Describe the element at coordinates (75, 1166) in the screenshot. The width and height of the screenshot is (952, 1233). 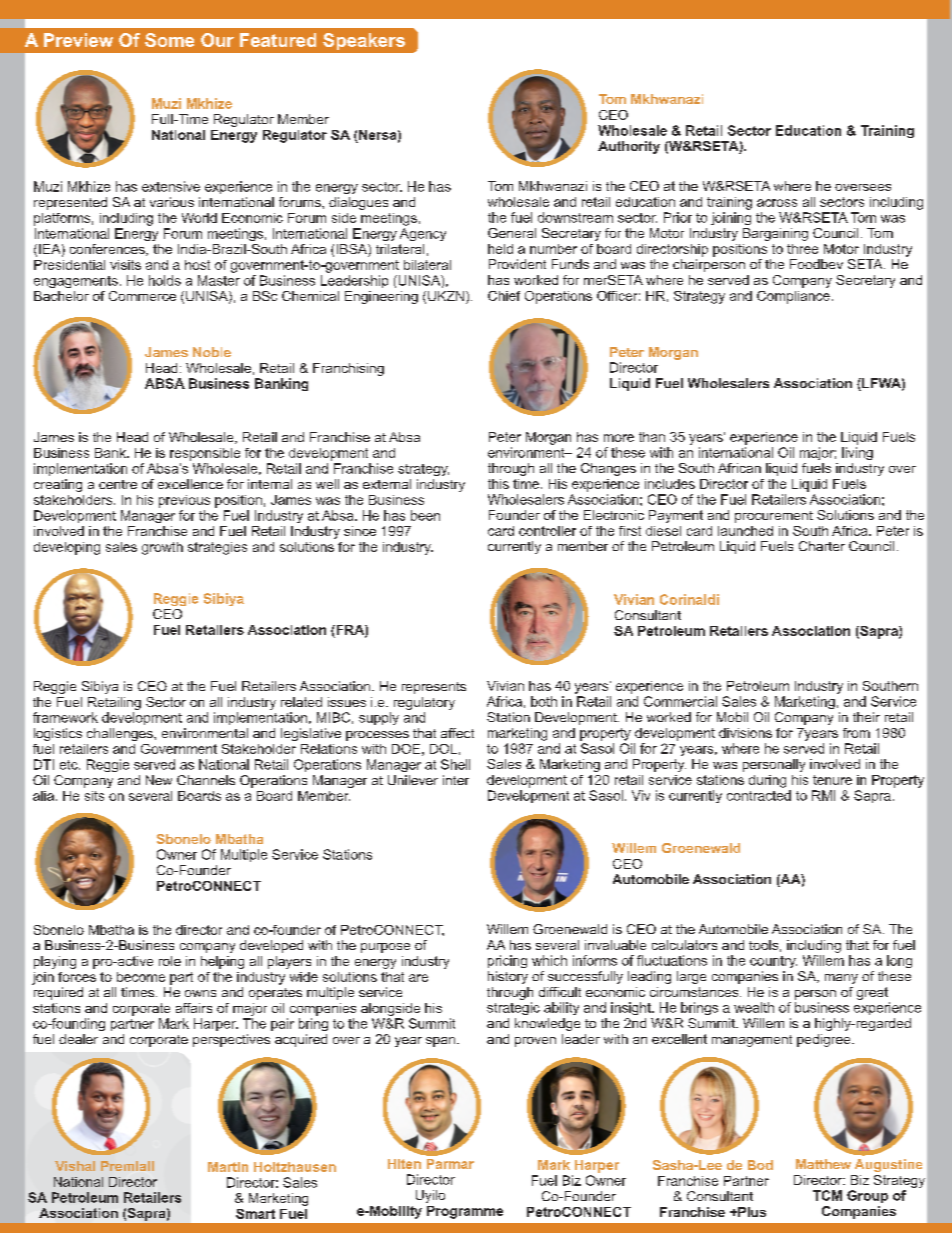
I see `Vishal` at that location.
